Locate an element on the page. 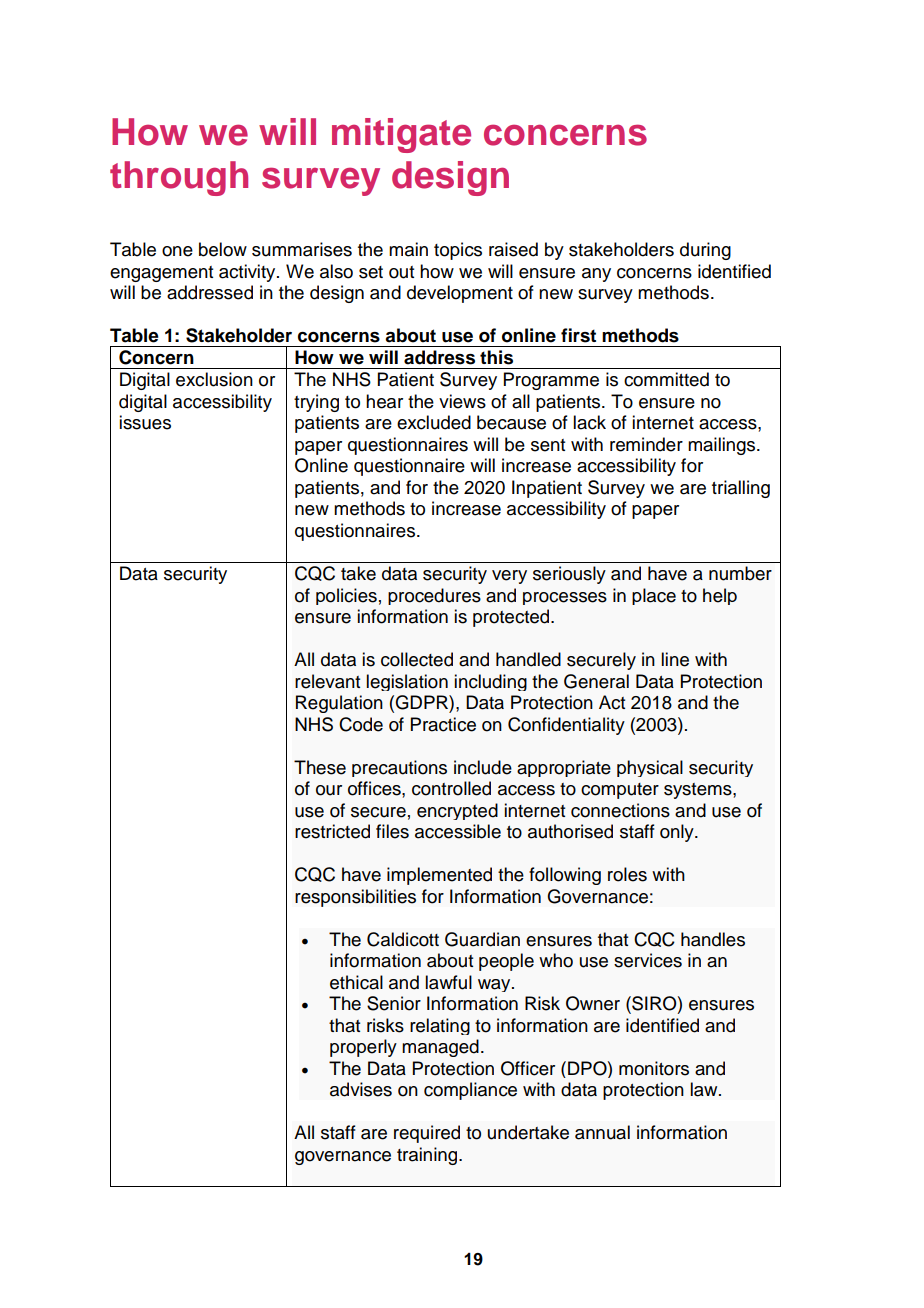 The image size is (924, 1308). views is located at coordinates (462, 401).
